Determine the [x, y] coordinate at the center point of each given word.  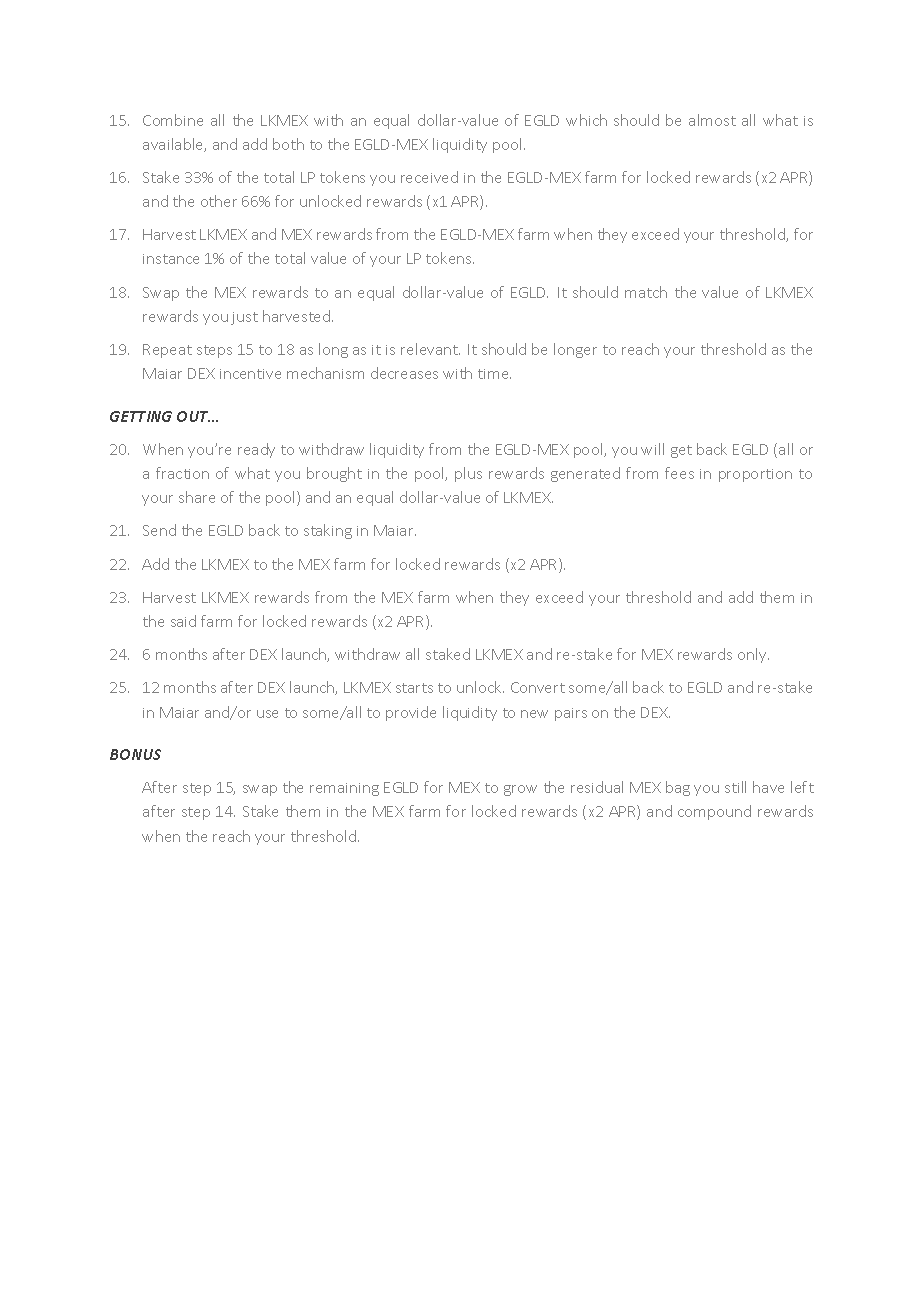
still [735, 787]
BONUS [135, 754]
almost [712, 120]
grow [520, 790]
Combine [173, 120]
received [429, 177]
